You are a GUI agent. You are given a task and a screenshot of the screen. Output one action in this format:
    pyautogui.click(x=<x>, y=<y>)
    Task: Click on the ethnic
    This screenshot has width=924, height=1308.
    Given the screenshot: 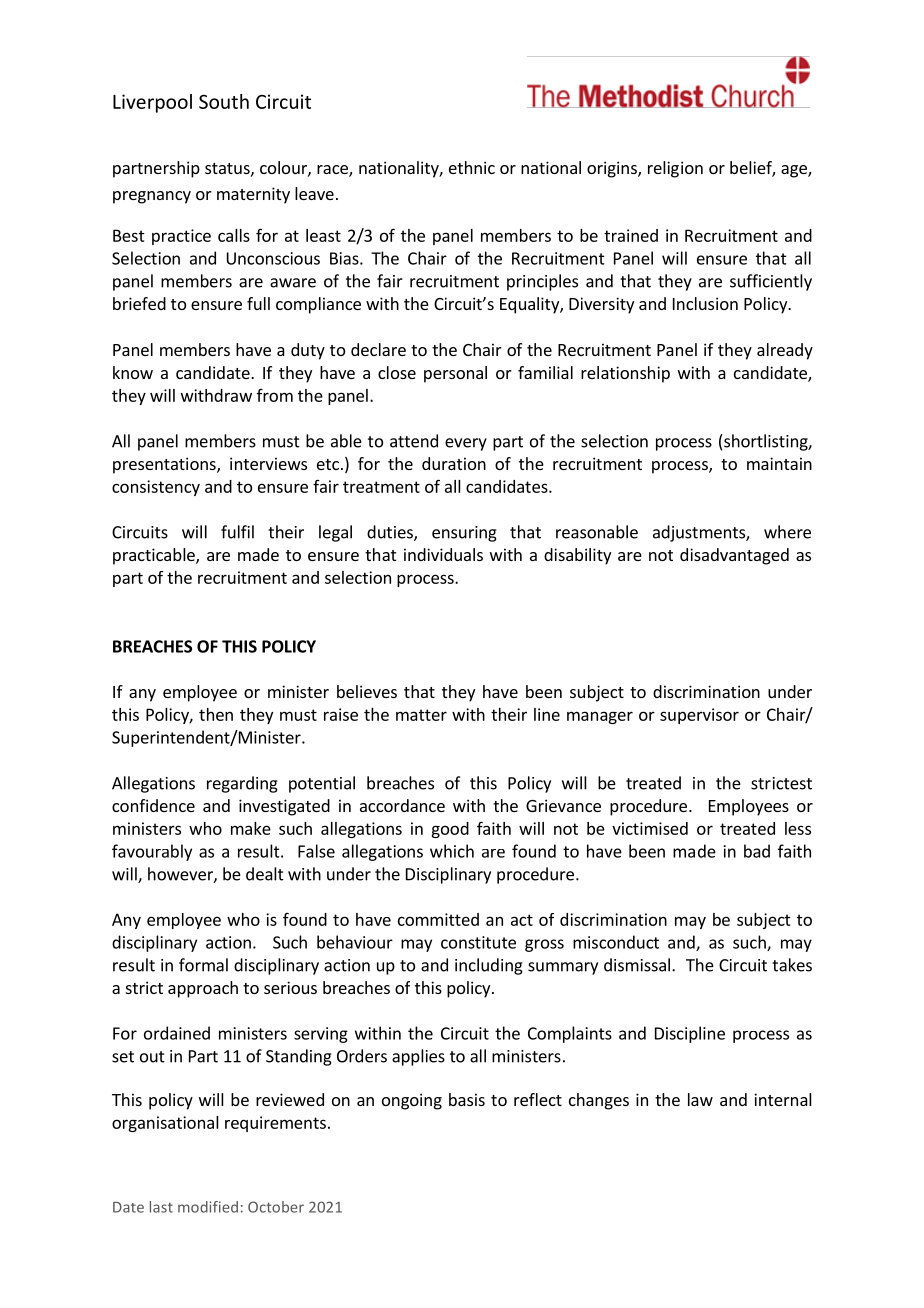 What is the action you would take?
    pyautogui.click(x=472, y=167)
